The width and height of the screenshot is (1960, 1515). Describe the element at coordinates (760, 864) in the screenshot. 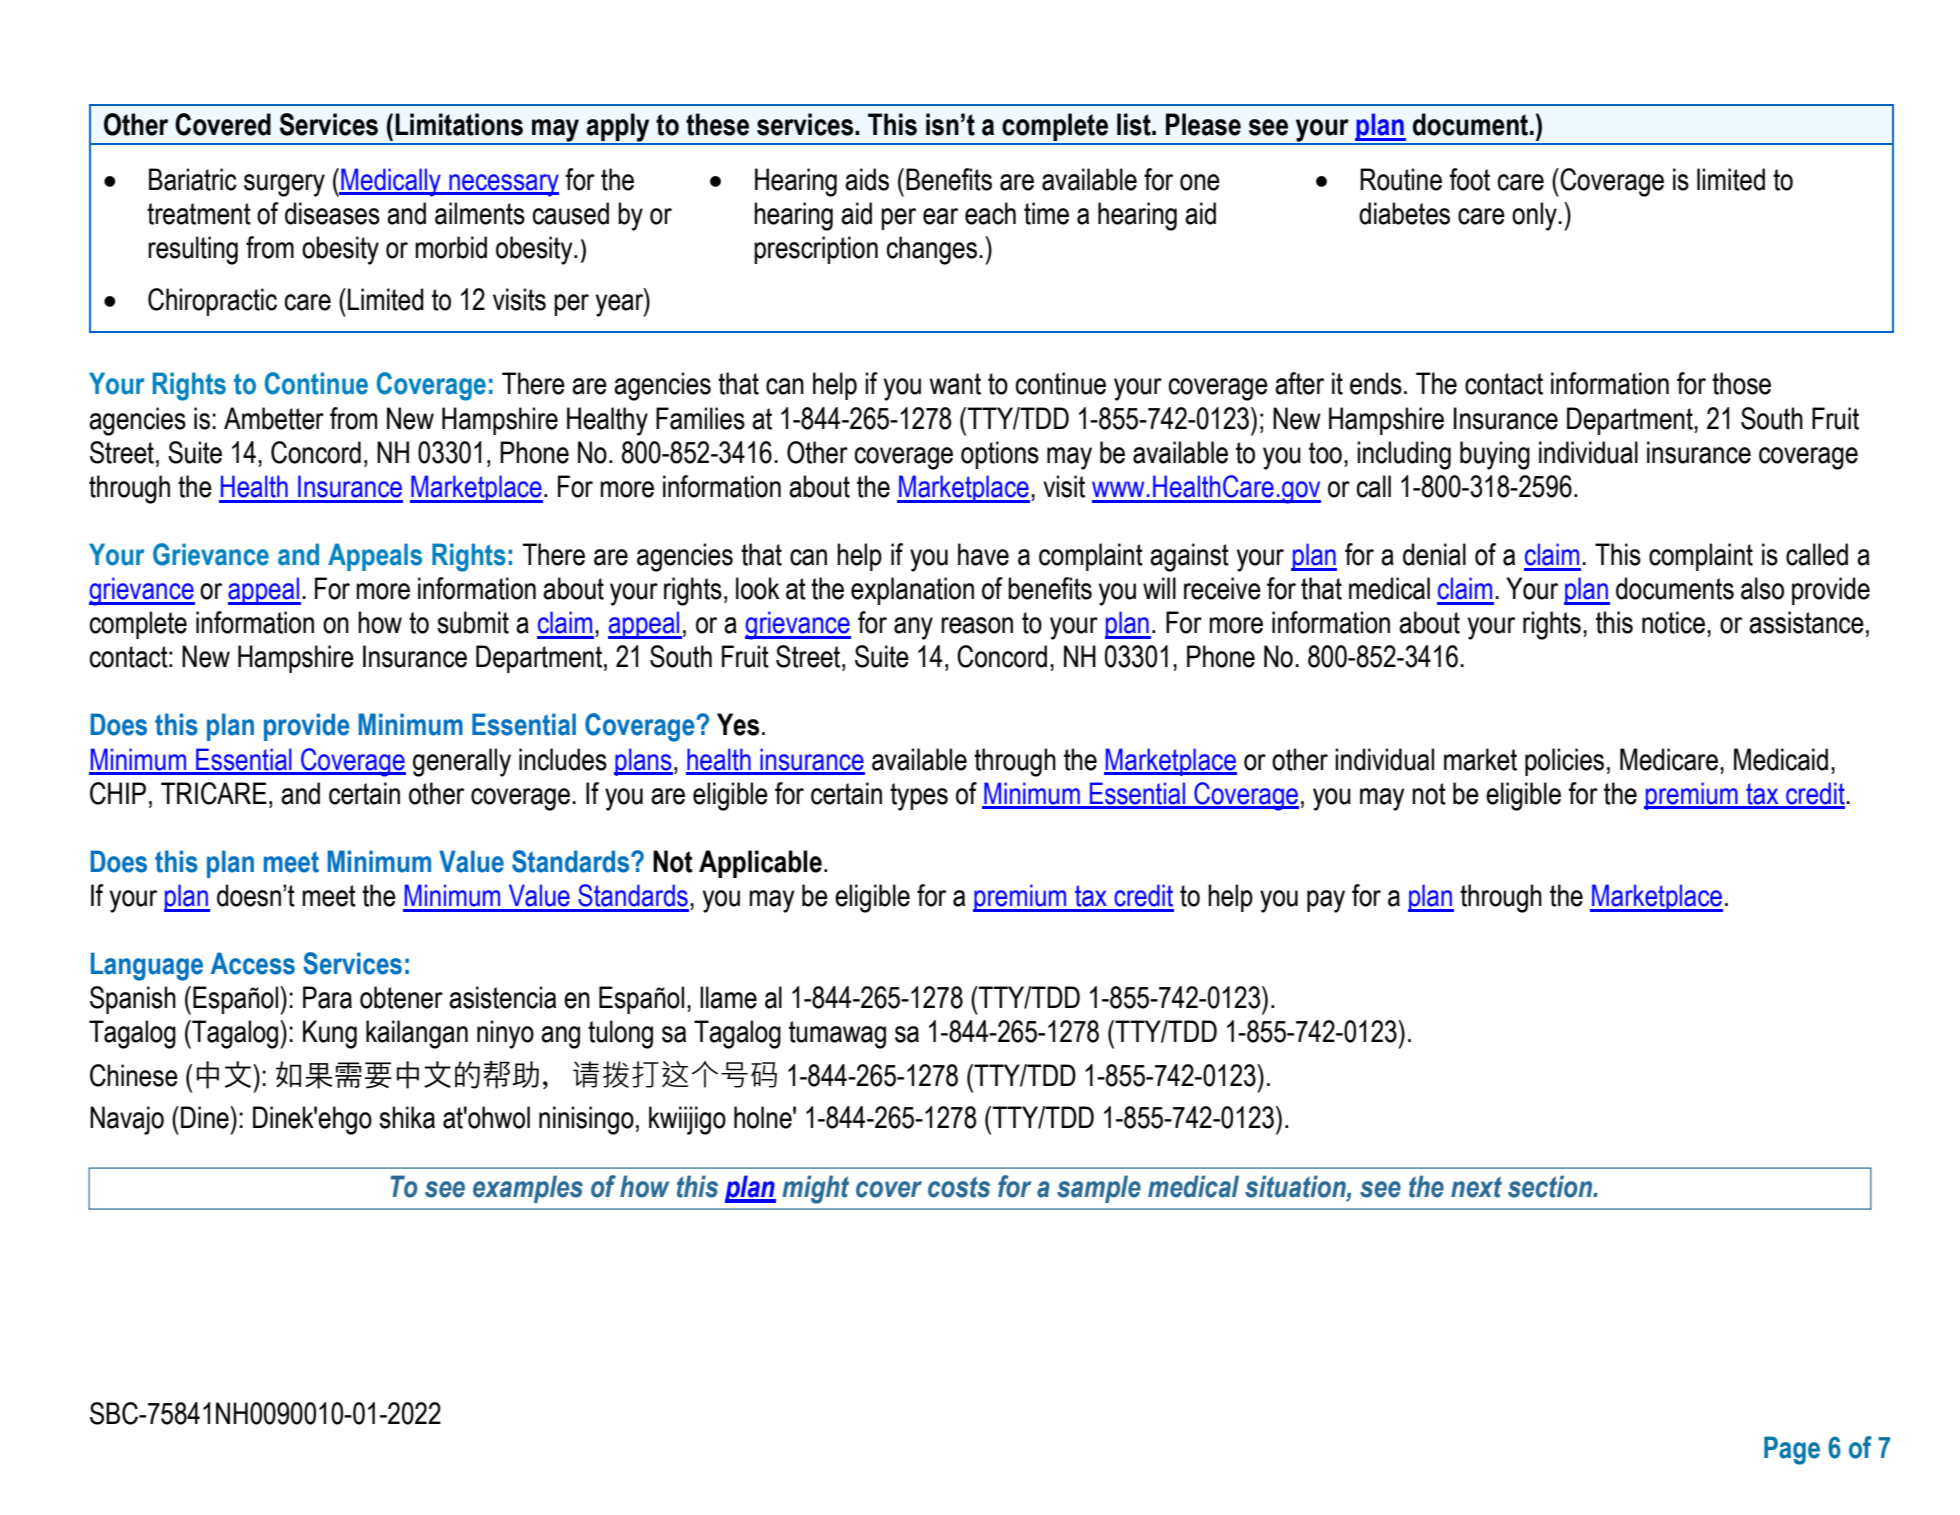

I see `Applicable` at that location.
